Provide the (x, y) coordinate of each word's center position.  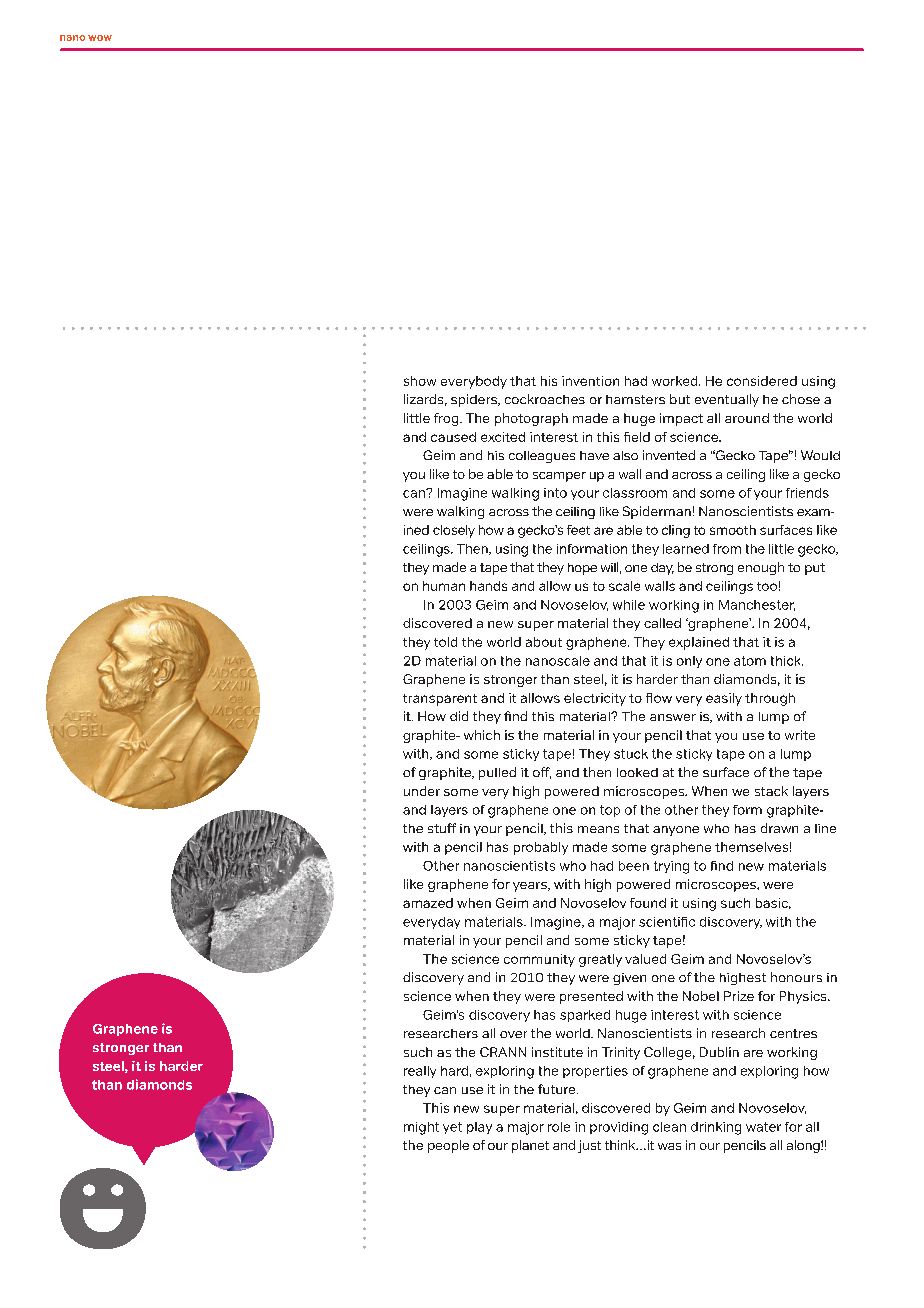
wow (100, 38)
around (747, 418)
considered (762, 381)
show (420, 381)
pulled (497, 773)
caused (453, 437)
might (421, 1128)
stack (771, 791)
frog (447, 419)
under (422, 791)
